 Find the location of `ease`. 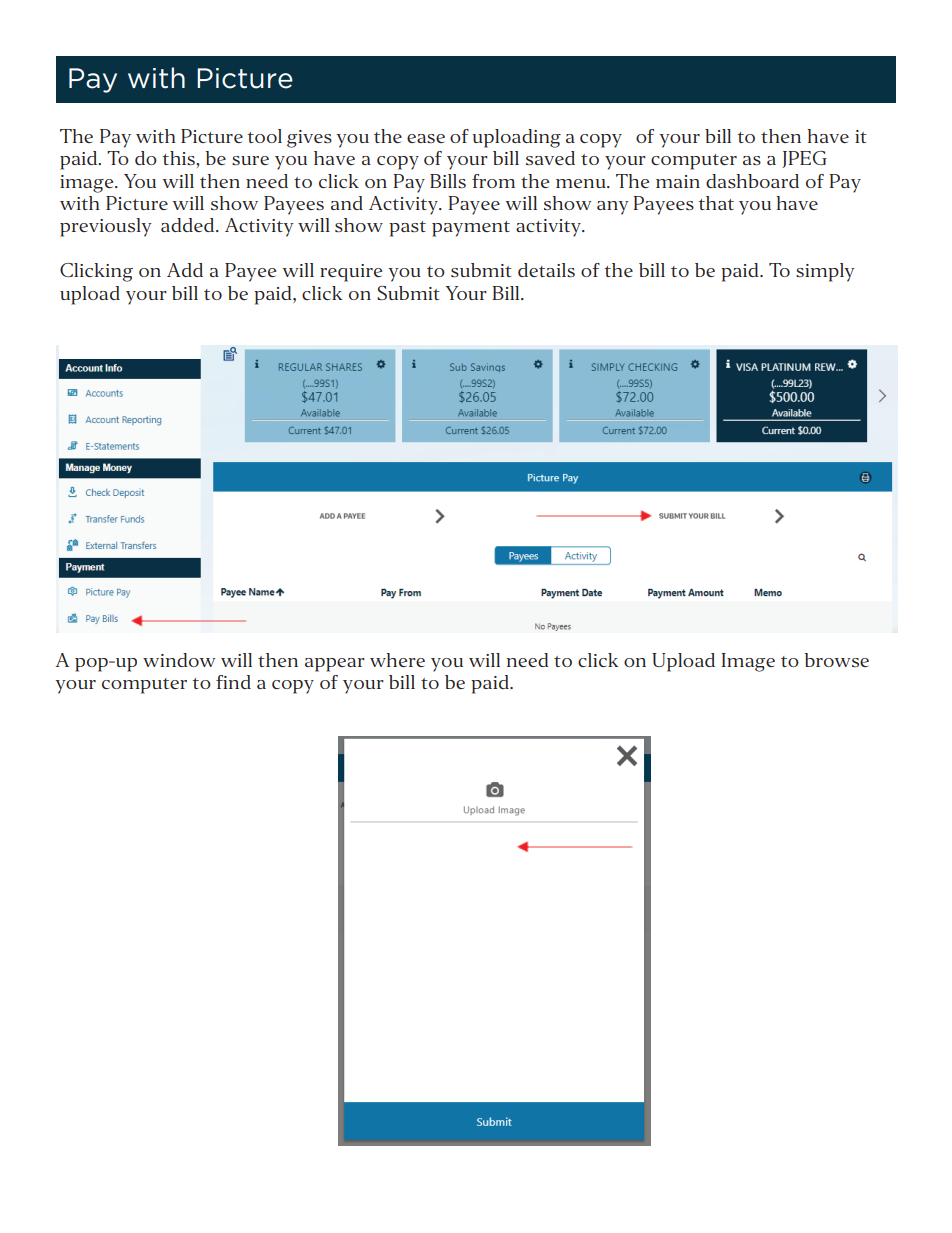

ease is located at coordinates (426, 138).
